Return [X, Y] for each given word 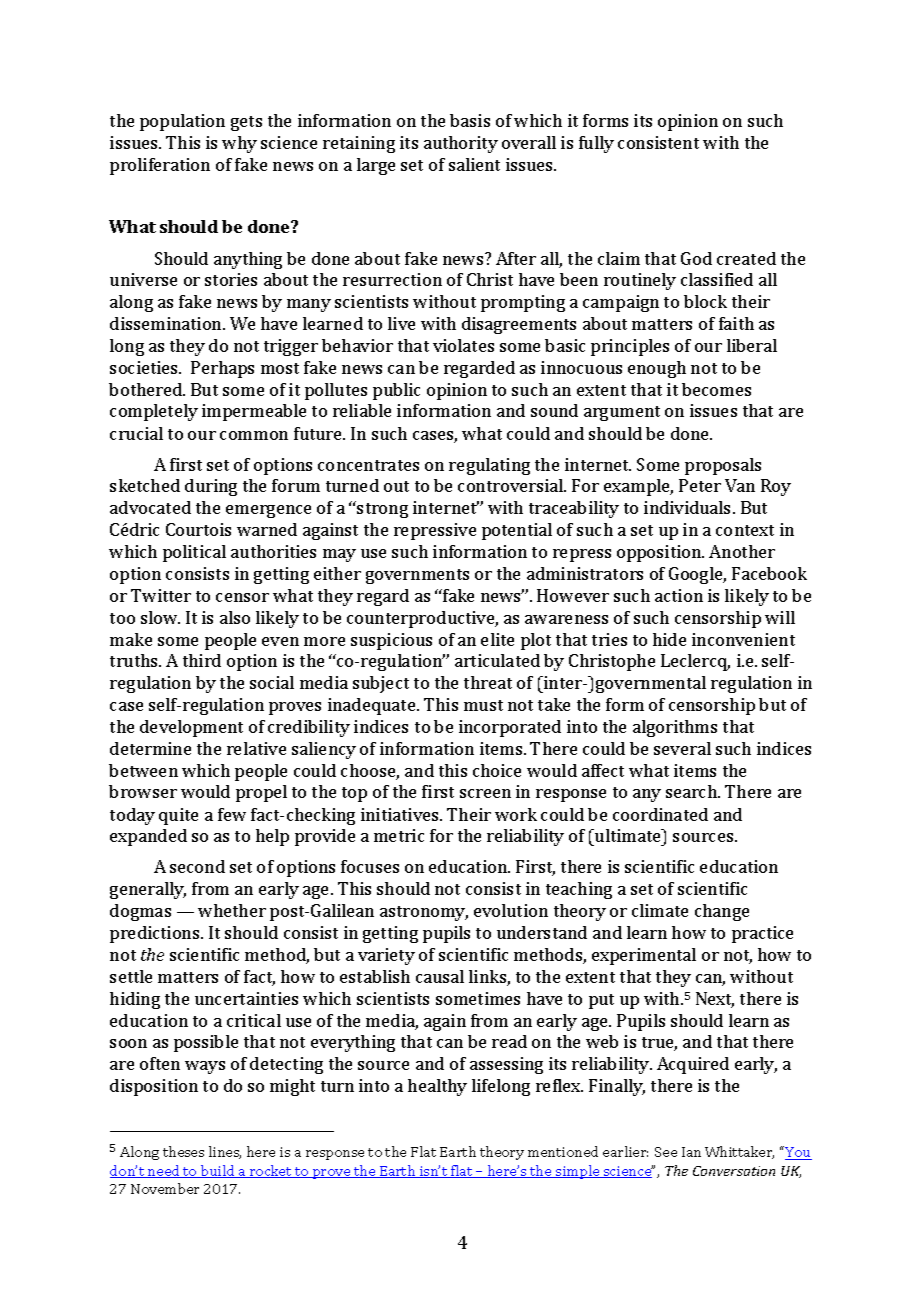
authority [461, 144]
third [202, 660]
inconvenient [743, 639]
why [239, 144]
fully [596, 144]
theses [183, 1151]
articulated [497, 660]
